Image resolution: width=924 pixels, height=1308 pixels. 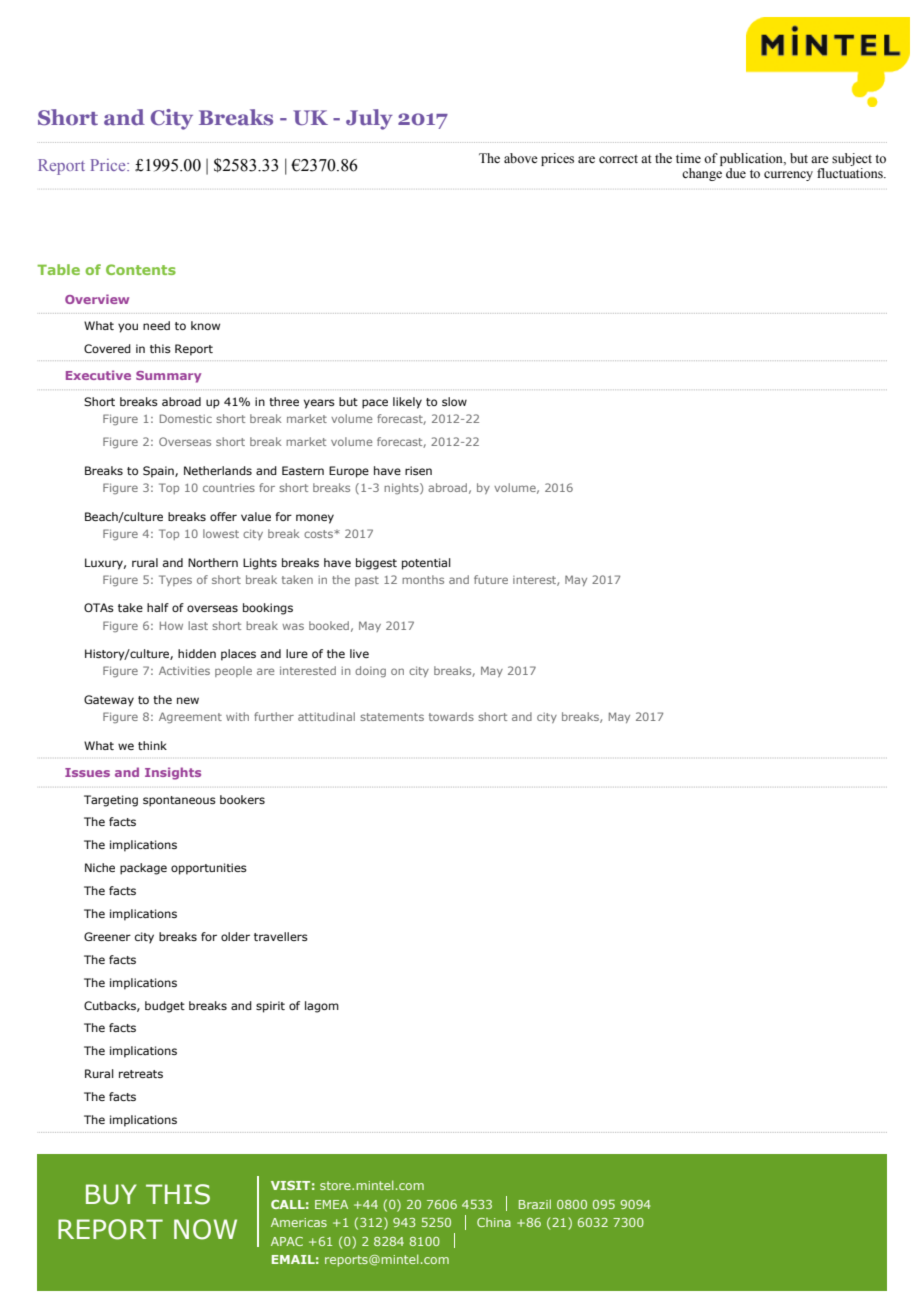 What do you see at coordinates (491, 579) in the document?
I see `future` at bounding box center [491, 579].
